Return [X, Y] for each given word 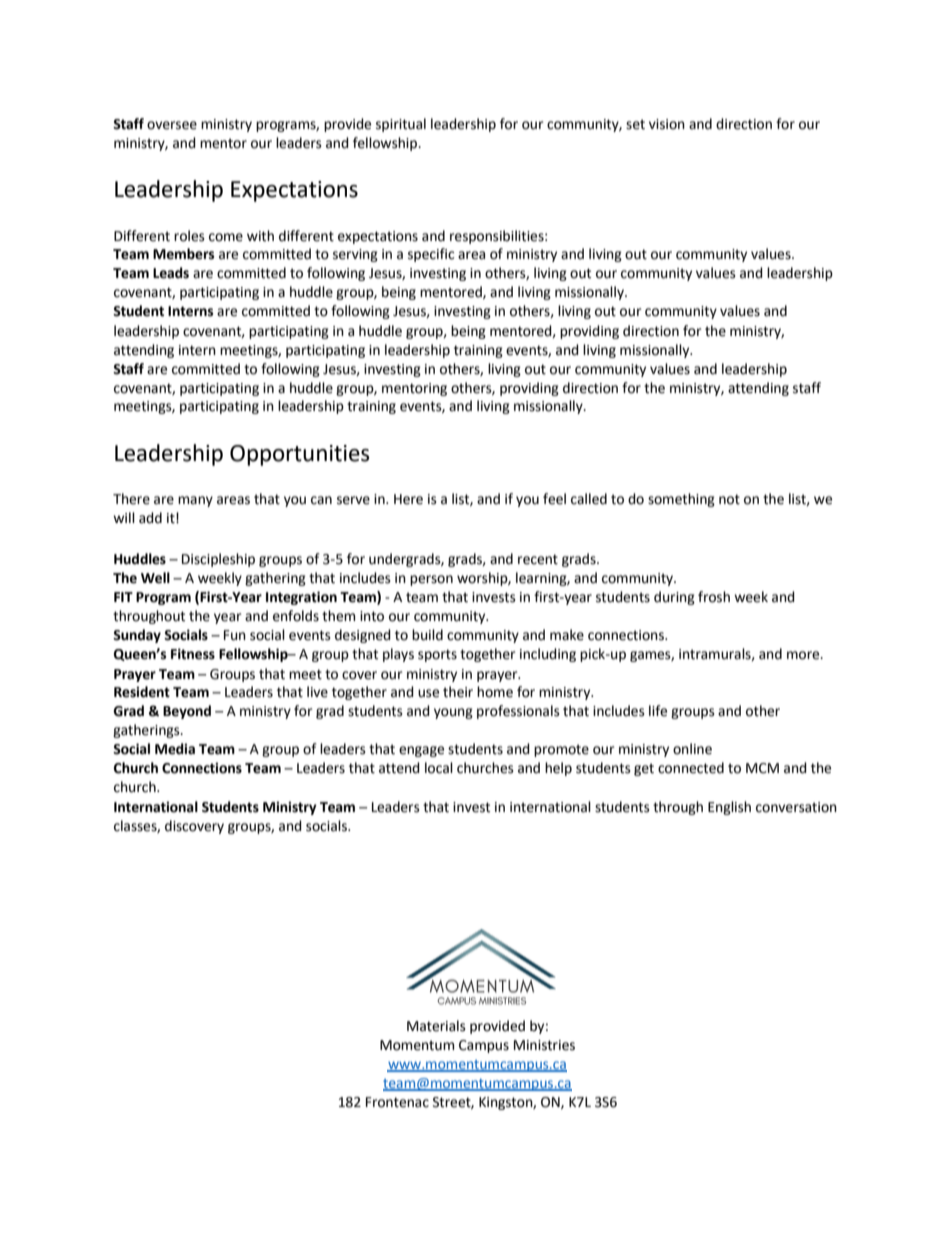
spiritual [401, 125]
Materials [436, 1026]
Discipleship [218, 560]
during [674, 598]
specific [431, 255]
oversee [172, 125]
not [729, 499]
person [431, 580]
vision [667, 124]
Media [175, 749]
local [439, 768]
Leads [171, 273]
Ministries [544, 1045]
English [729, 808]
